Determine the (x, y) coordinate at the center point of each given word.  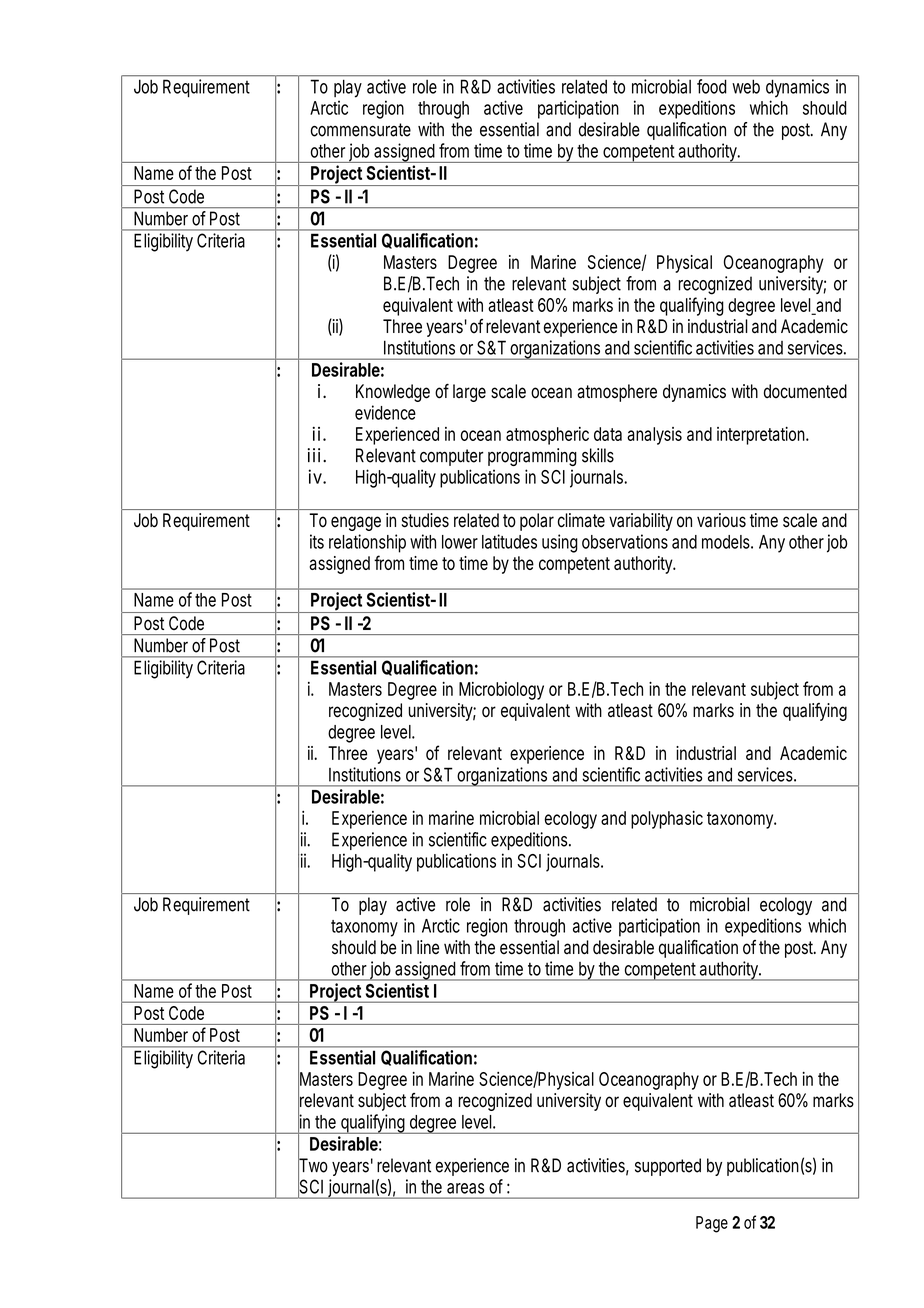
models (727, 542)
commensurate (361, 130)
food (712, 86)
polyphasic (667, 820)
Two (313, 1165)
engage (356, 523)
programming (532, 457)
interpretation (763, 436)
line (428, 947)
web (746, 86)
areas (466, 1188)
